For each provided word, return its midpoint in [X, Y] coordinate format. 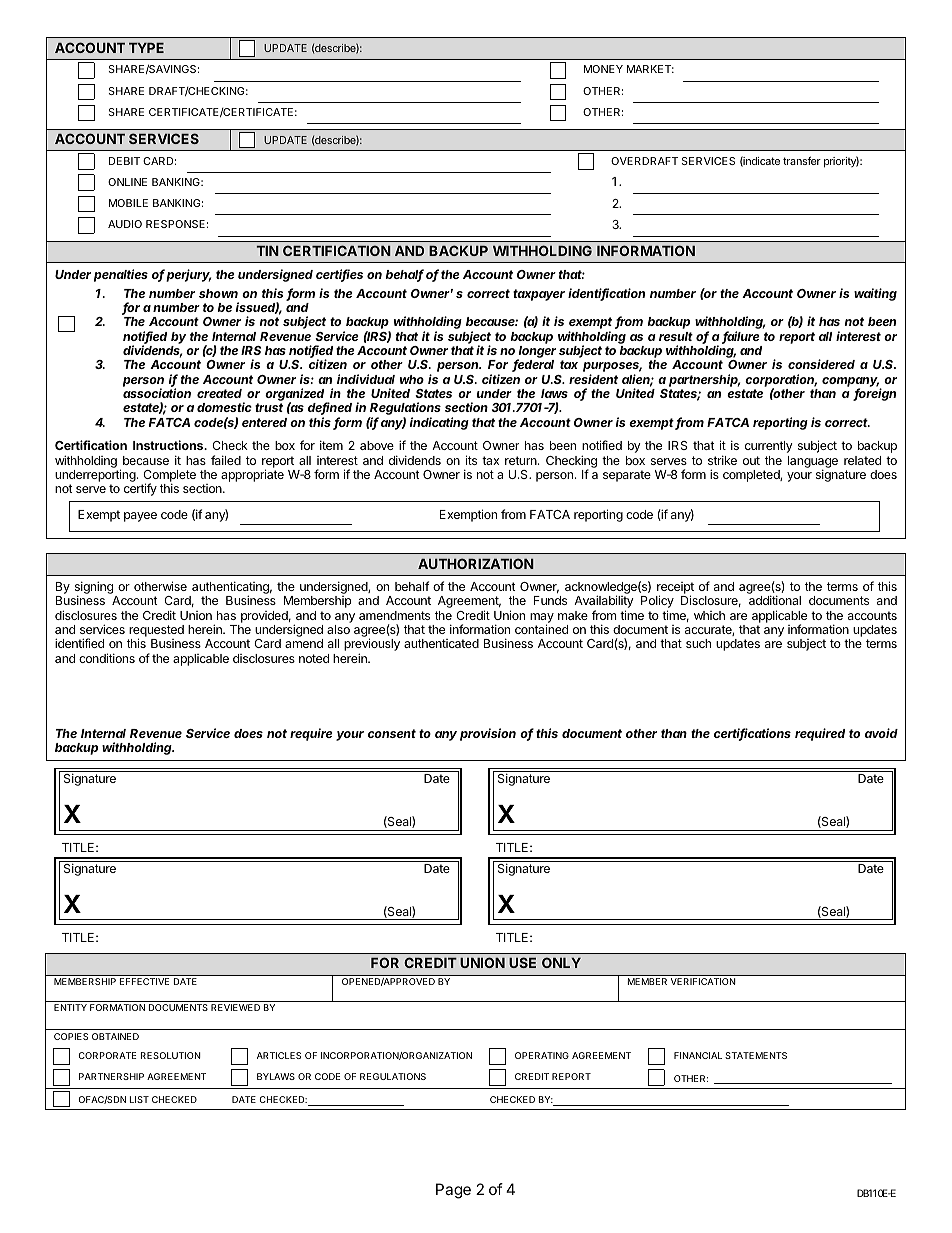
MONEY [603, 69]
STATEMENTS [756, 1055]
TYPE [146, 48]
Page [453, 1191]
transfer [802, 160]
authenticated [441, 643]
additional [775, 600]
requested [156, 632]
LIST [139, 1099]
